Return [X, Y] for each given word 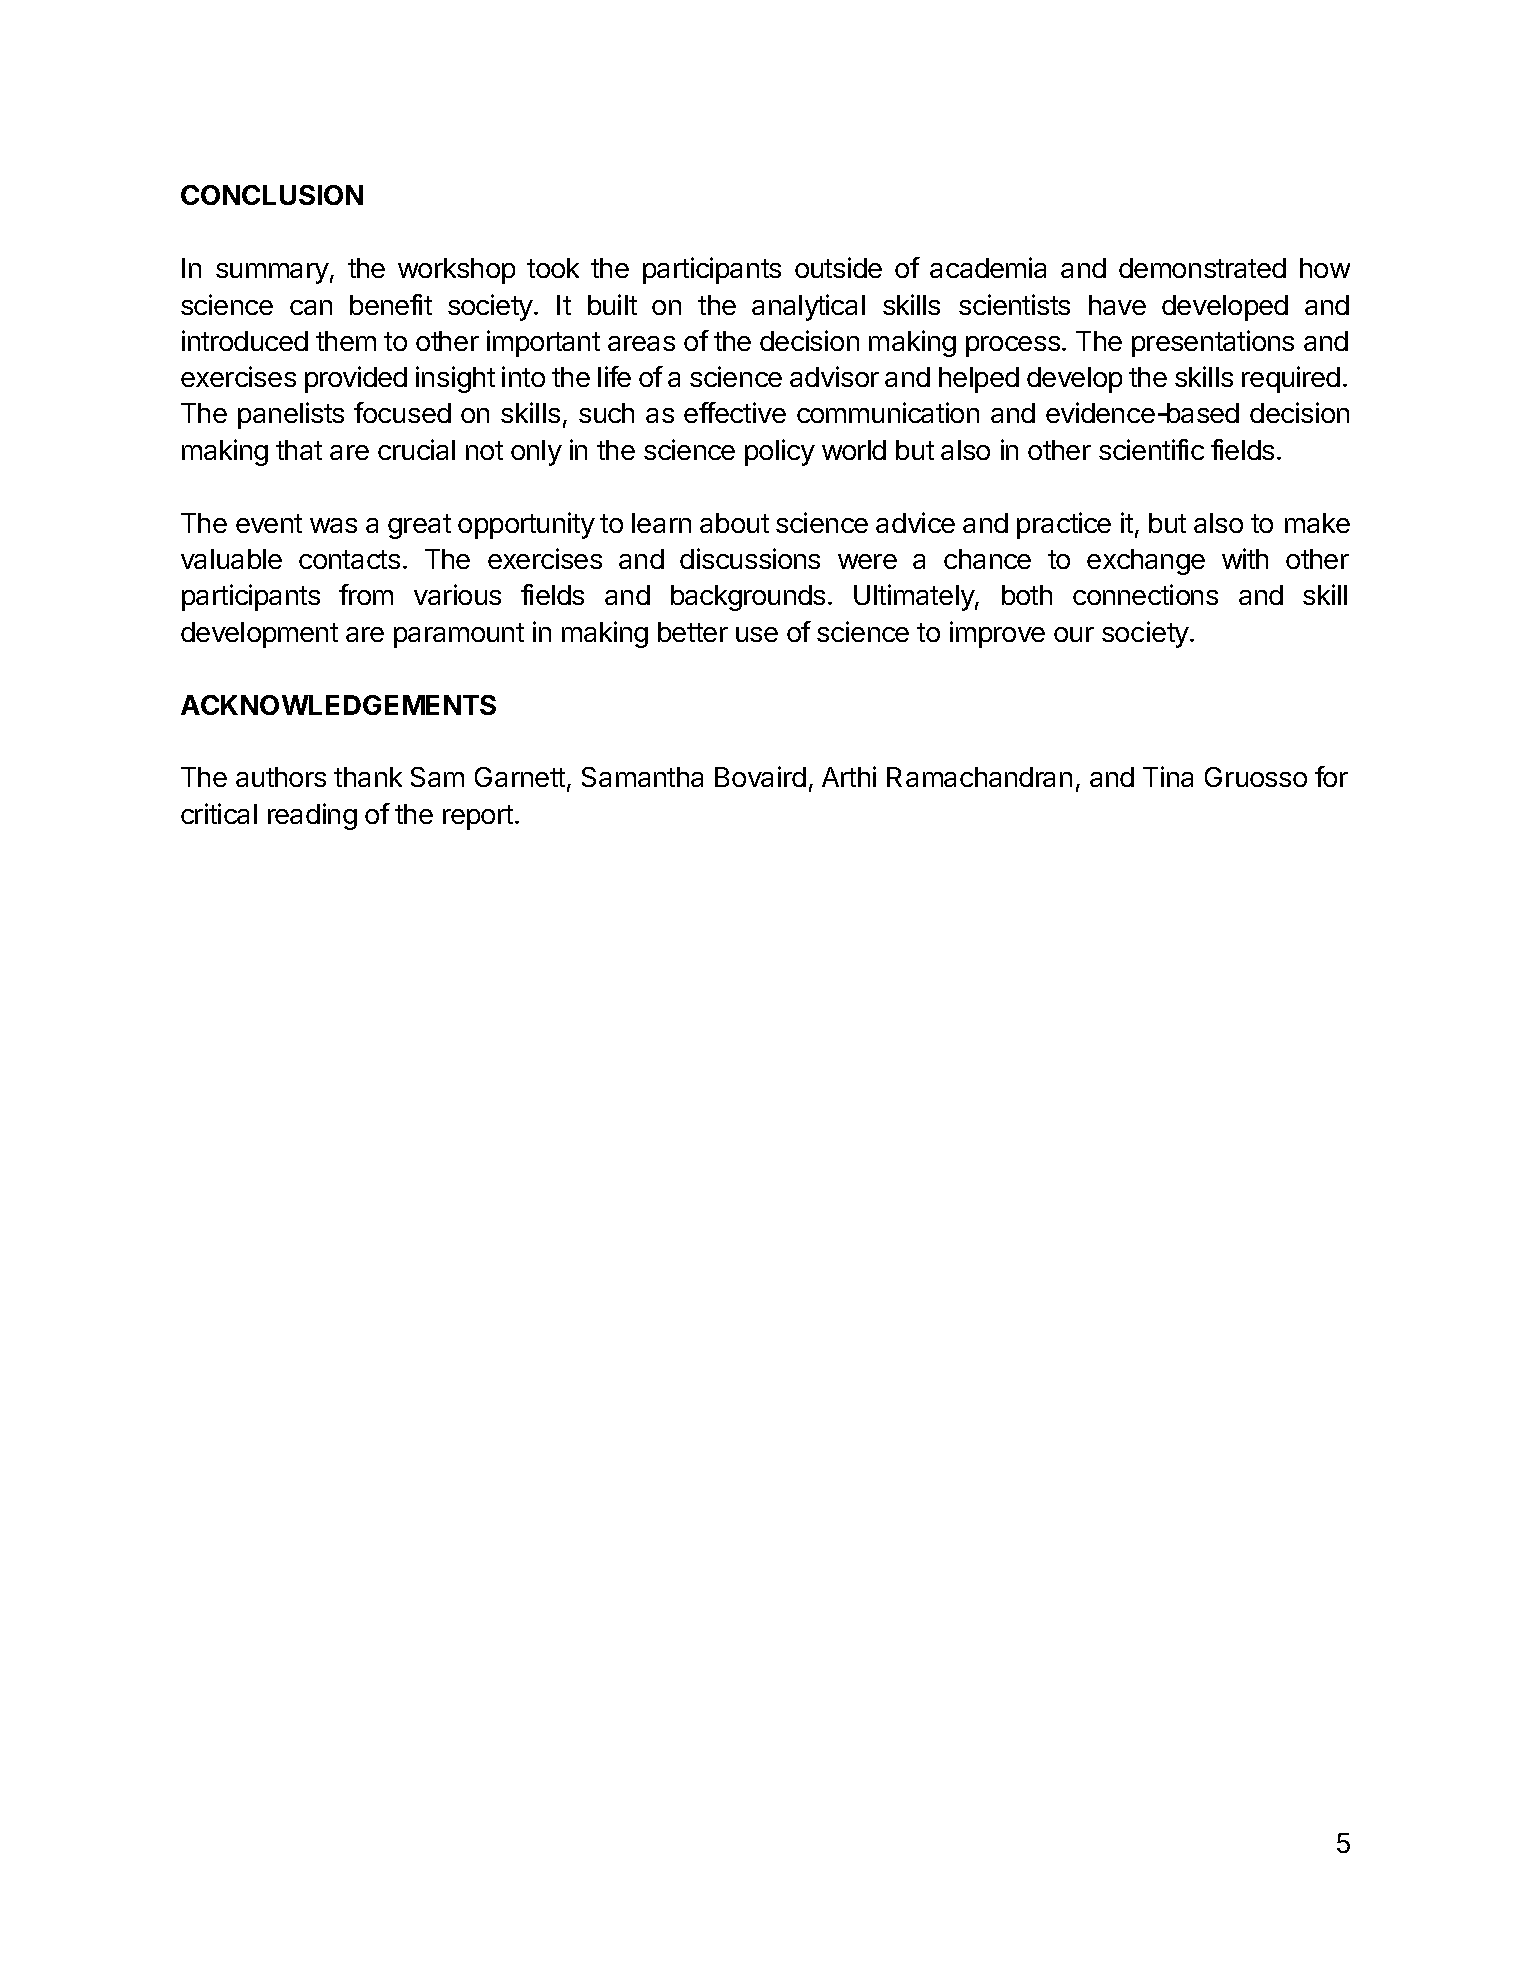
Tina [1168, 776]
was [333, 525]
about [734, 523]
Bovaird [760, 776]
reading [312, 816]
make [1317, 523]
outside [838, 267]
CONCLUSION [272, 195]
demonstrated [1202, 268]
